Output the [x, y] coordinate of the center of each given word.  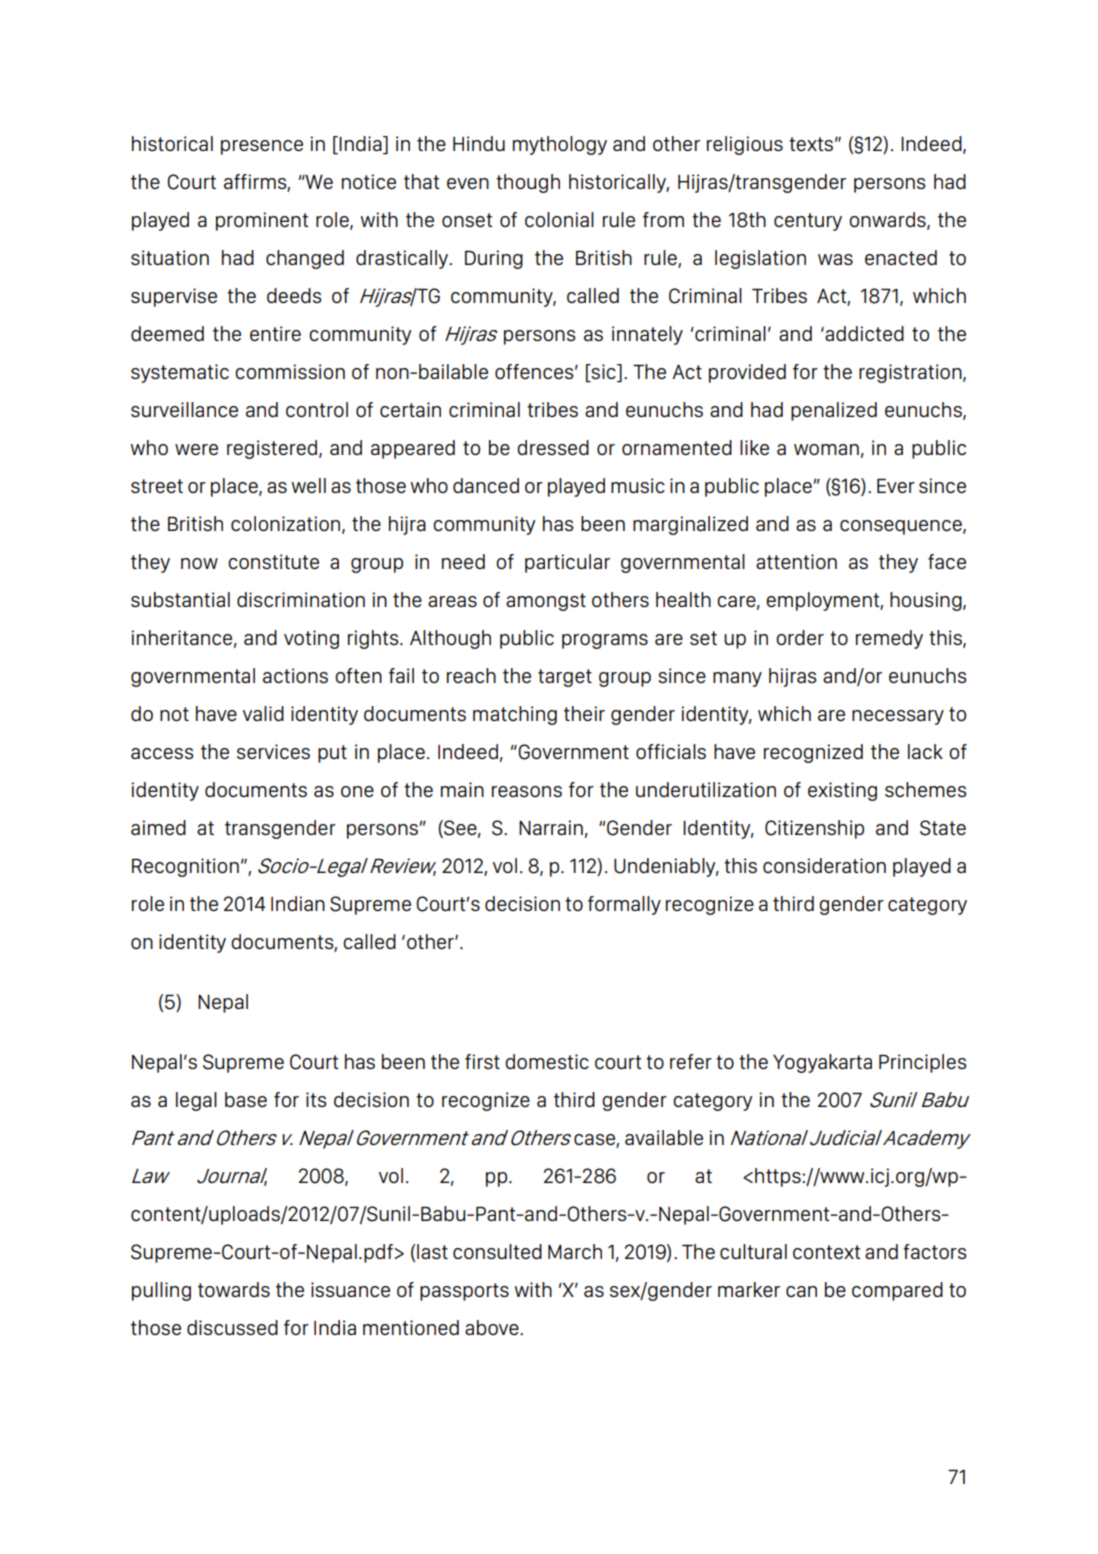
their [584, 713]
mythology [560, 145]
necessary [898, 717]
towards [234, 1289]
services [273, 751]
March [575, 1251]
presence [262, 147]
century [808, 222]
